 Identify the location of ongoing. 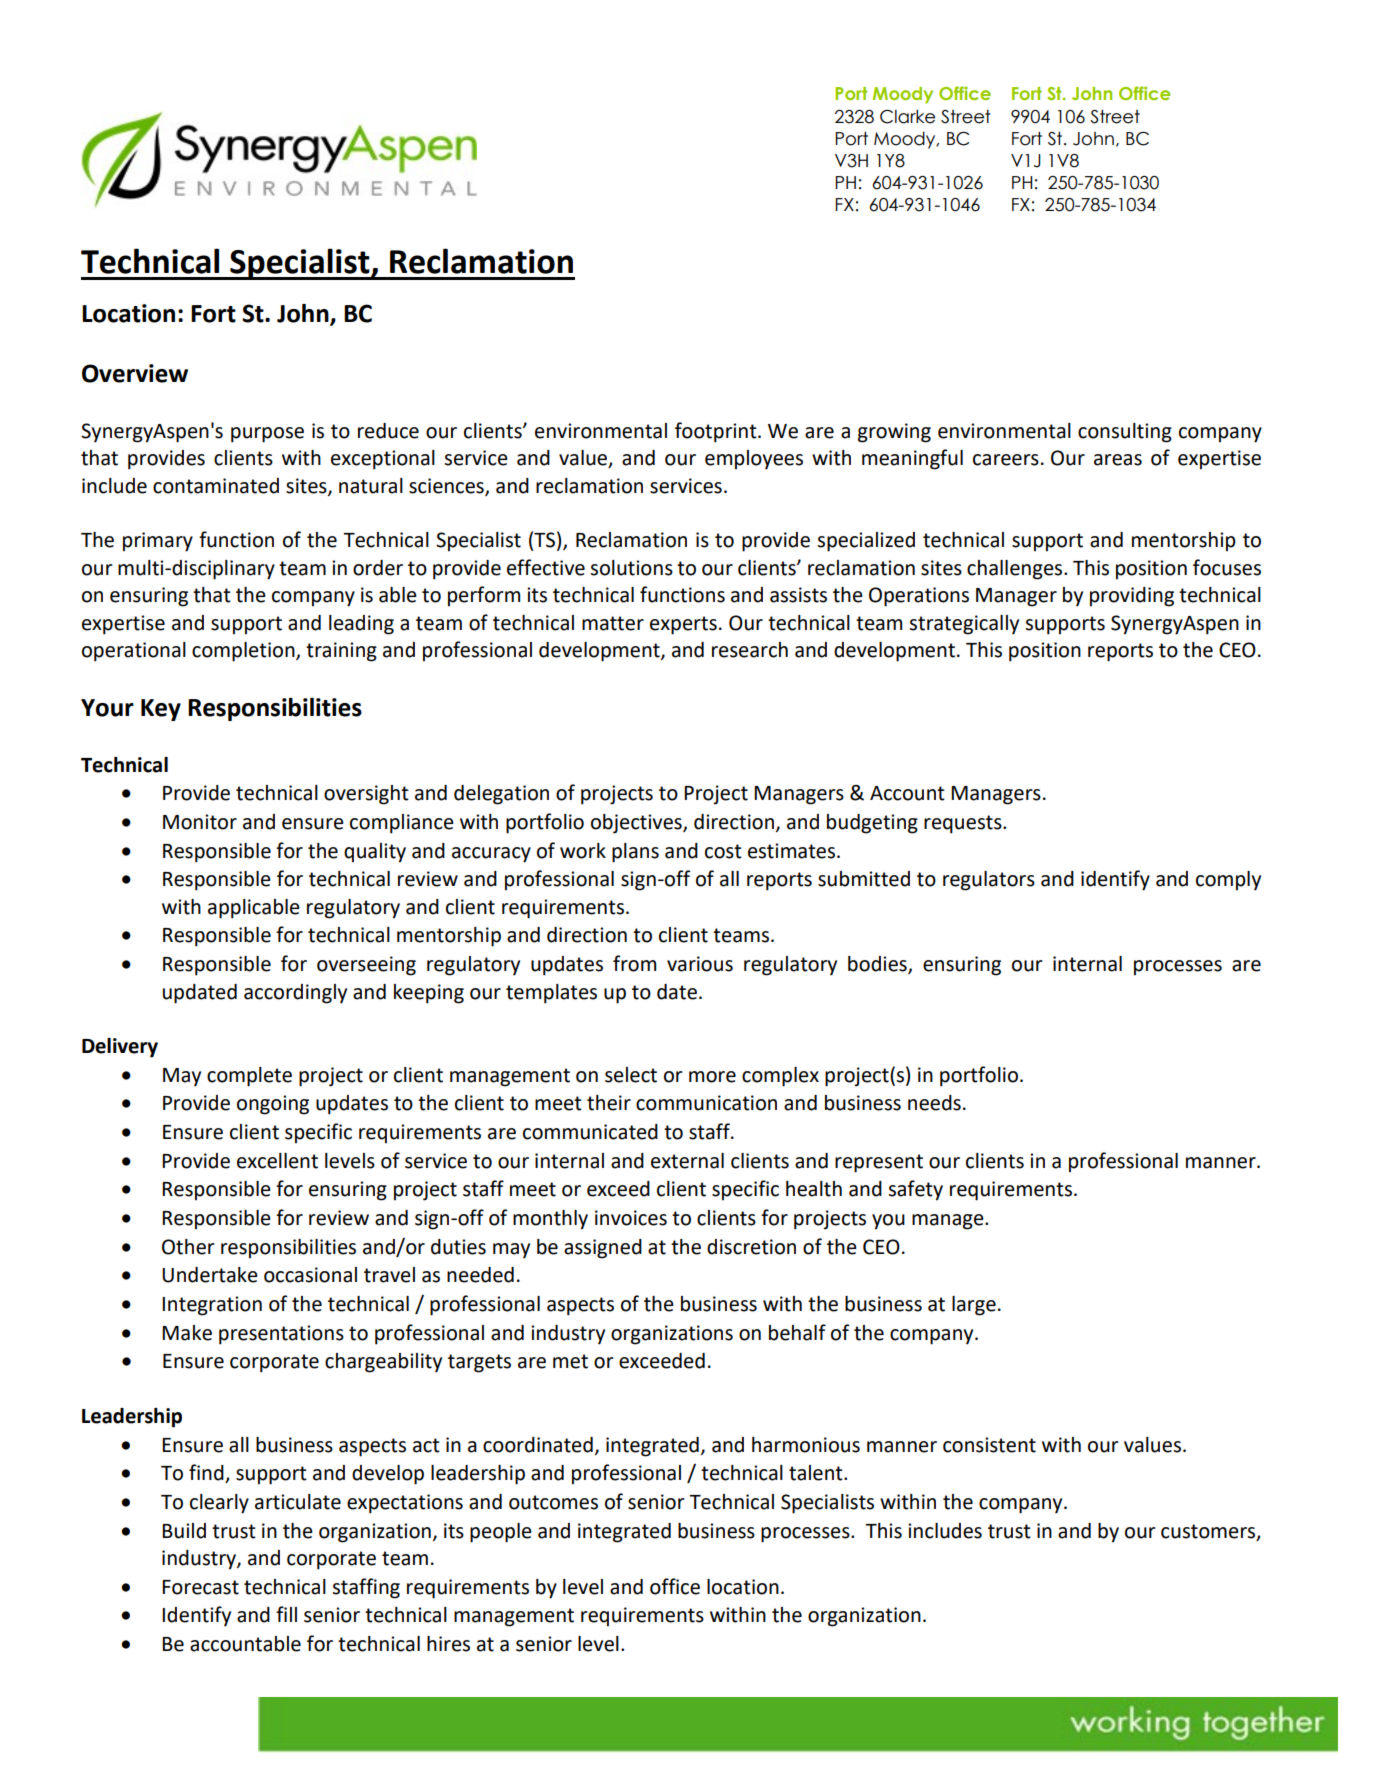
(273, 1105).
